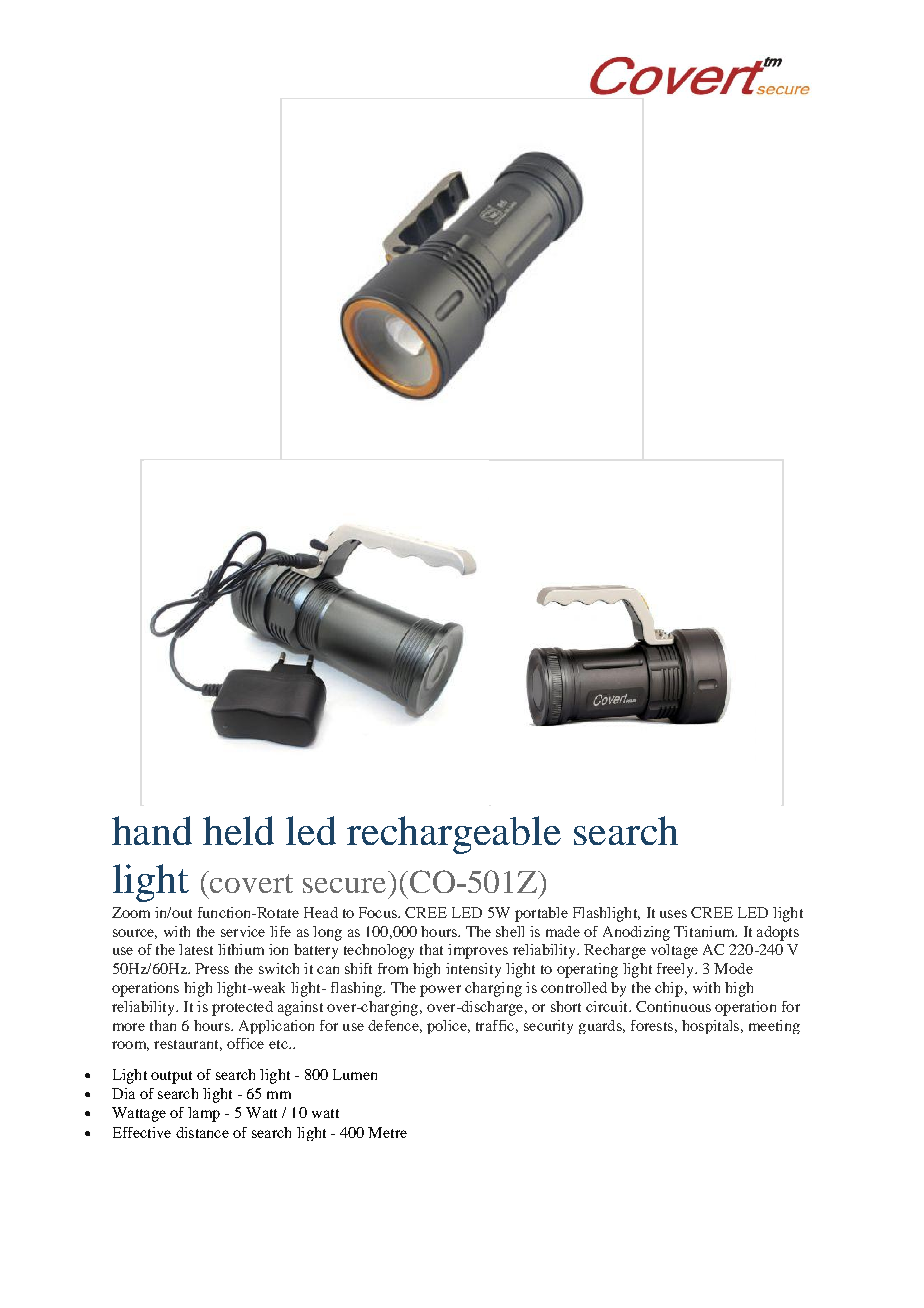 The width and height of the document is (924, 1308). I want to click on hand, so click(152, 830).
